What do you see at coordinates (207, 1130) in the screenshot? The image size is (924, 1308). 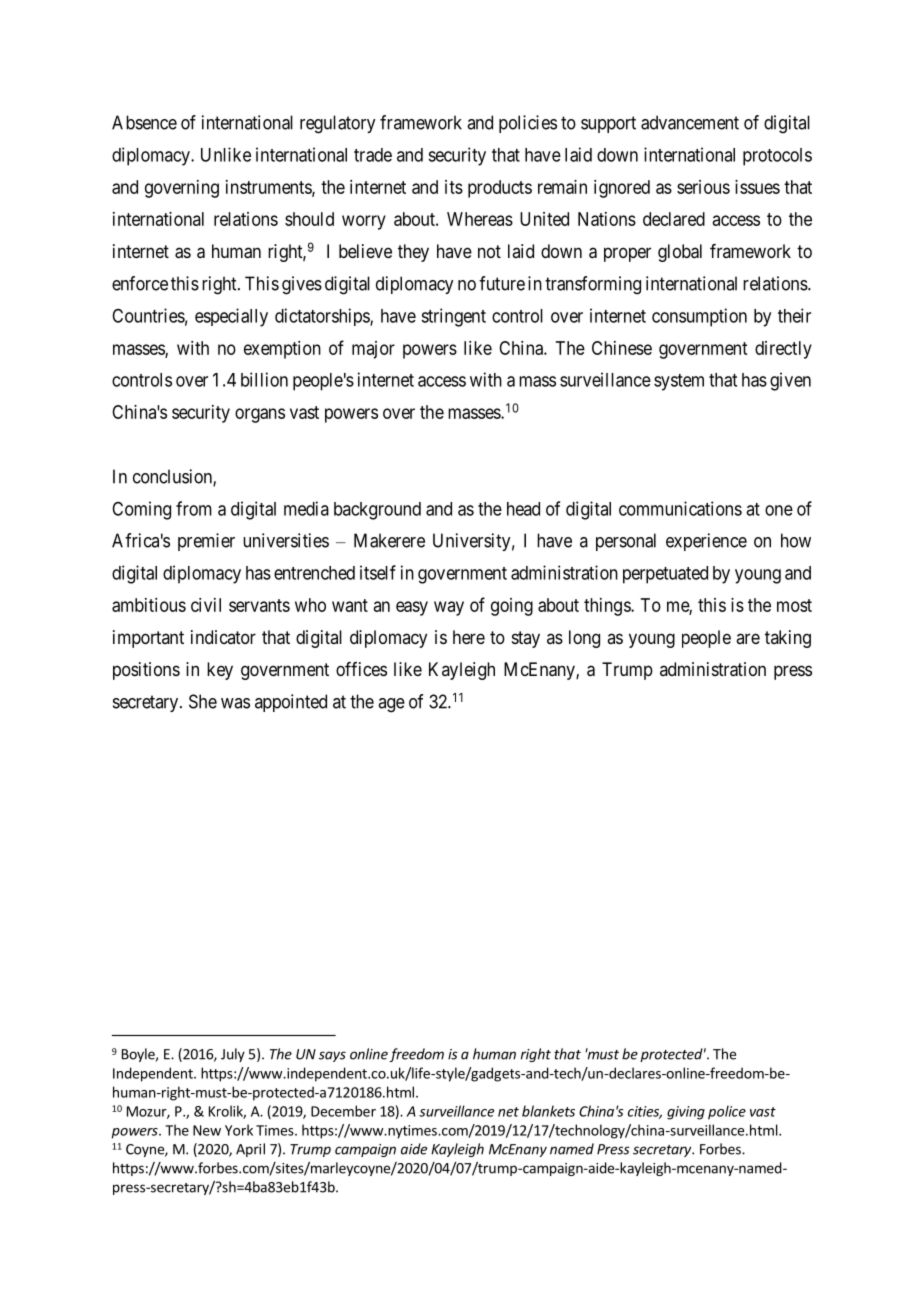 I see `New` at bounding box center [207, 1130].
